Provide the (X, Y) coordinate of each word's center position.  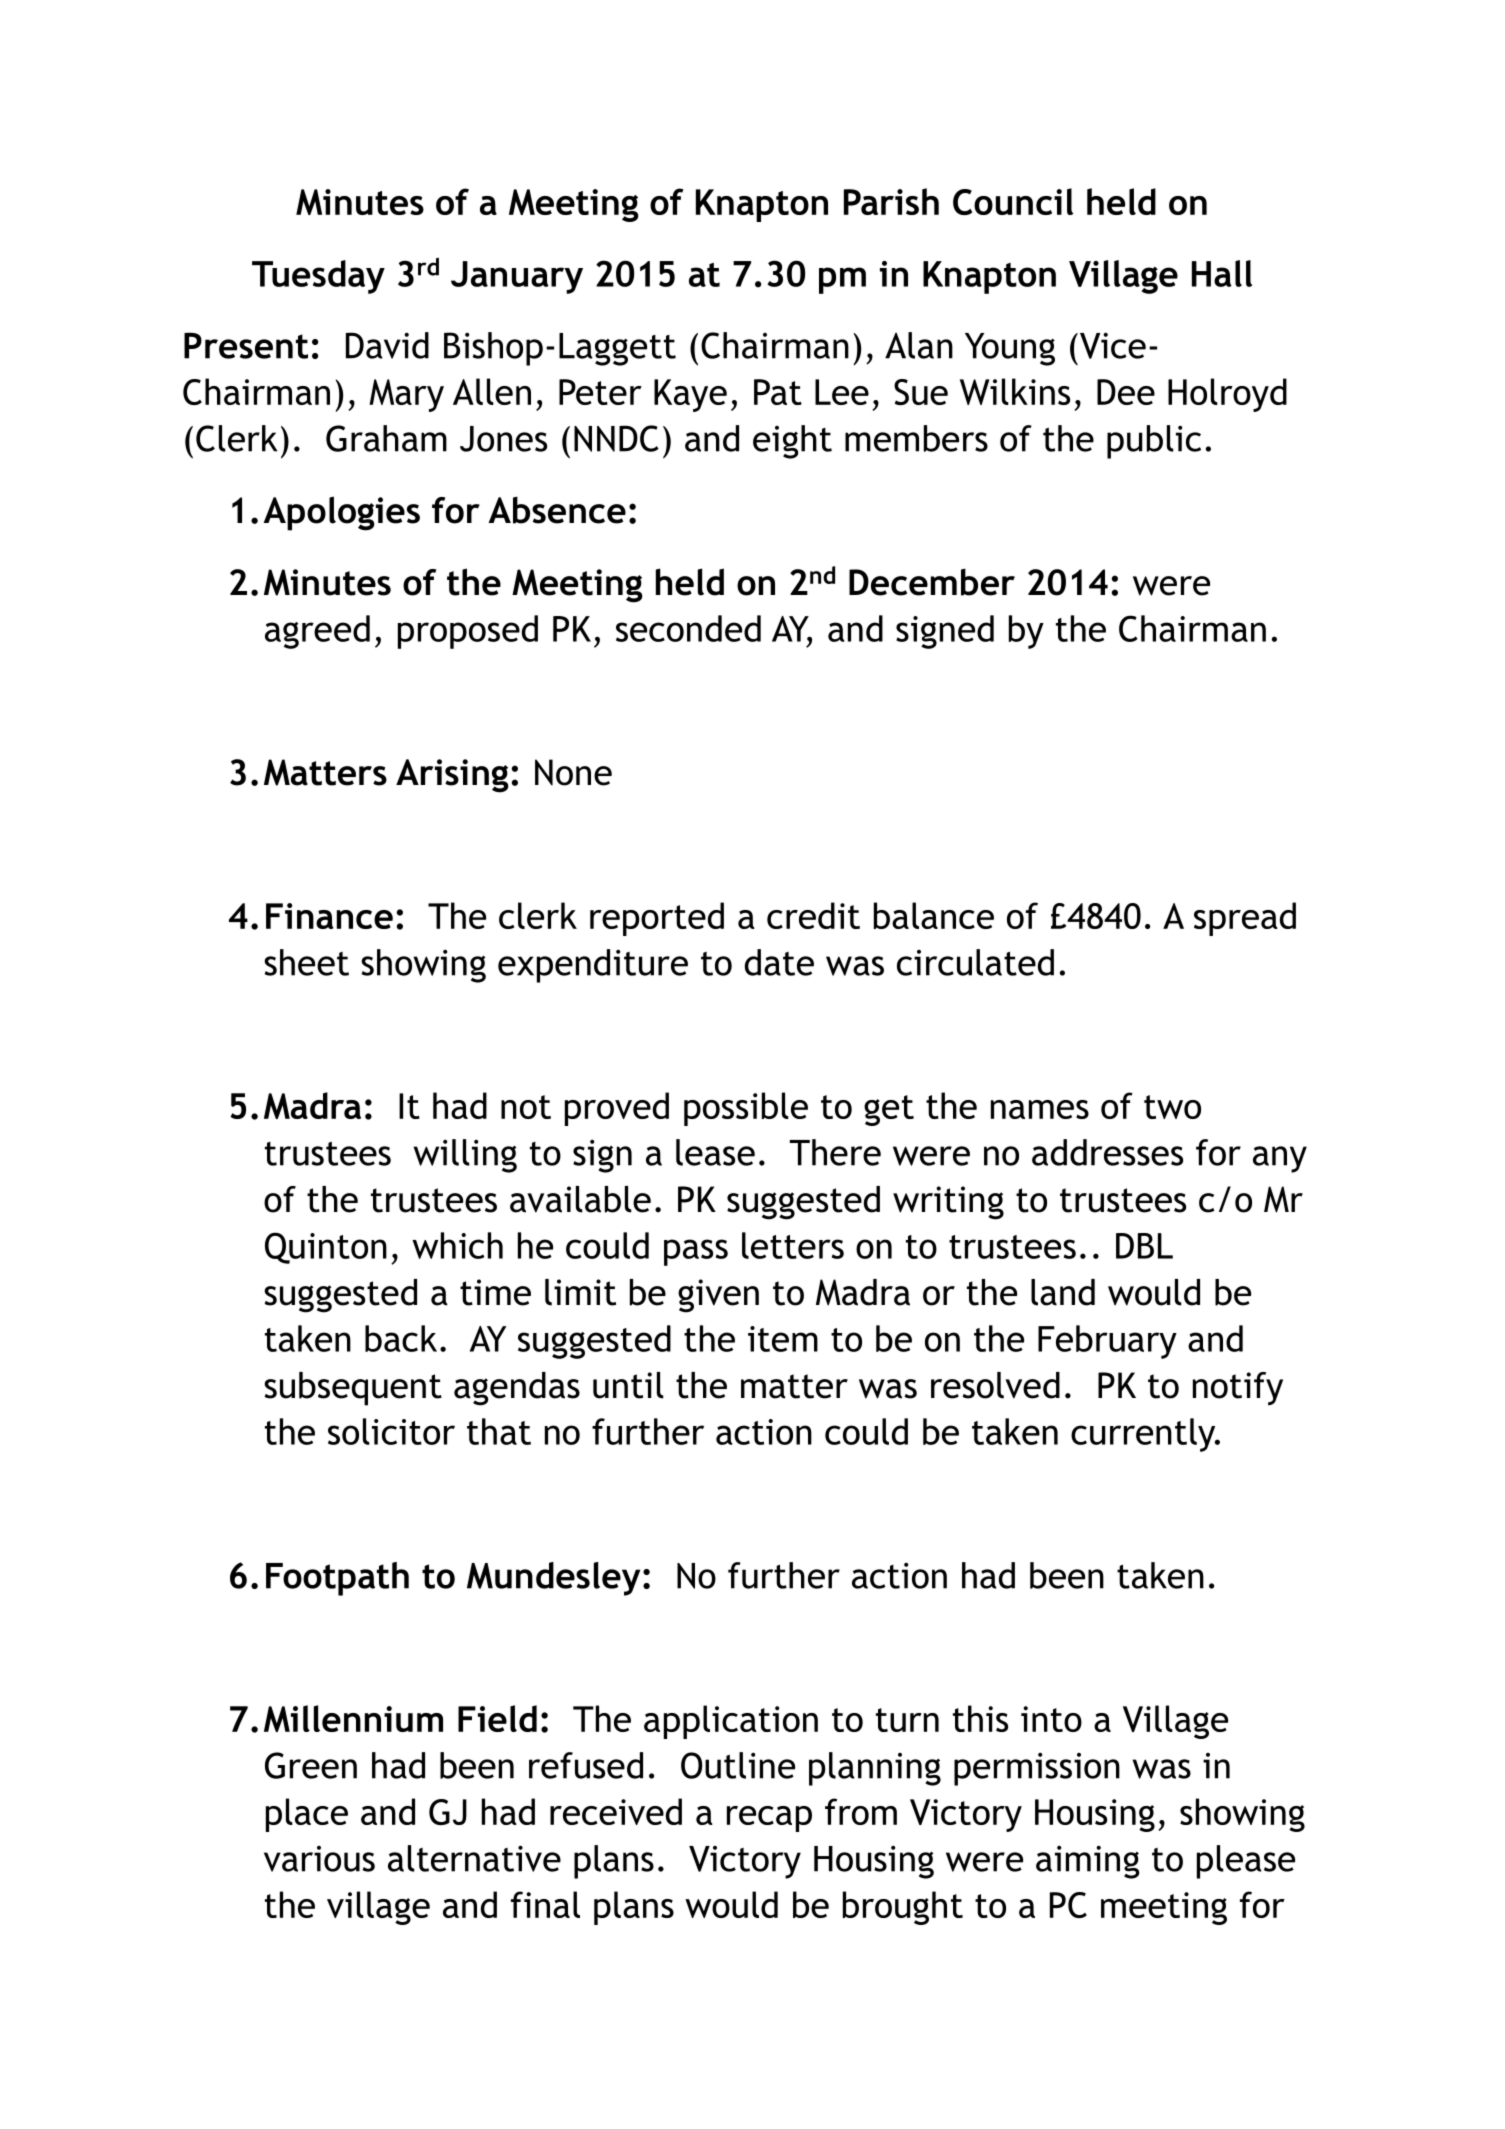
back (401, 1338)
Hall (1222, 273)
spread (1245, 919)
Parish (891, 201)
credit (813, 915)
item (783, 1339)
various (319, 1859)
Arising (452, 776)
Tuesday (318, 277)
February (1107, 1342)
